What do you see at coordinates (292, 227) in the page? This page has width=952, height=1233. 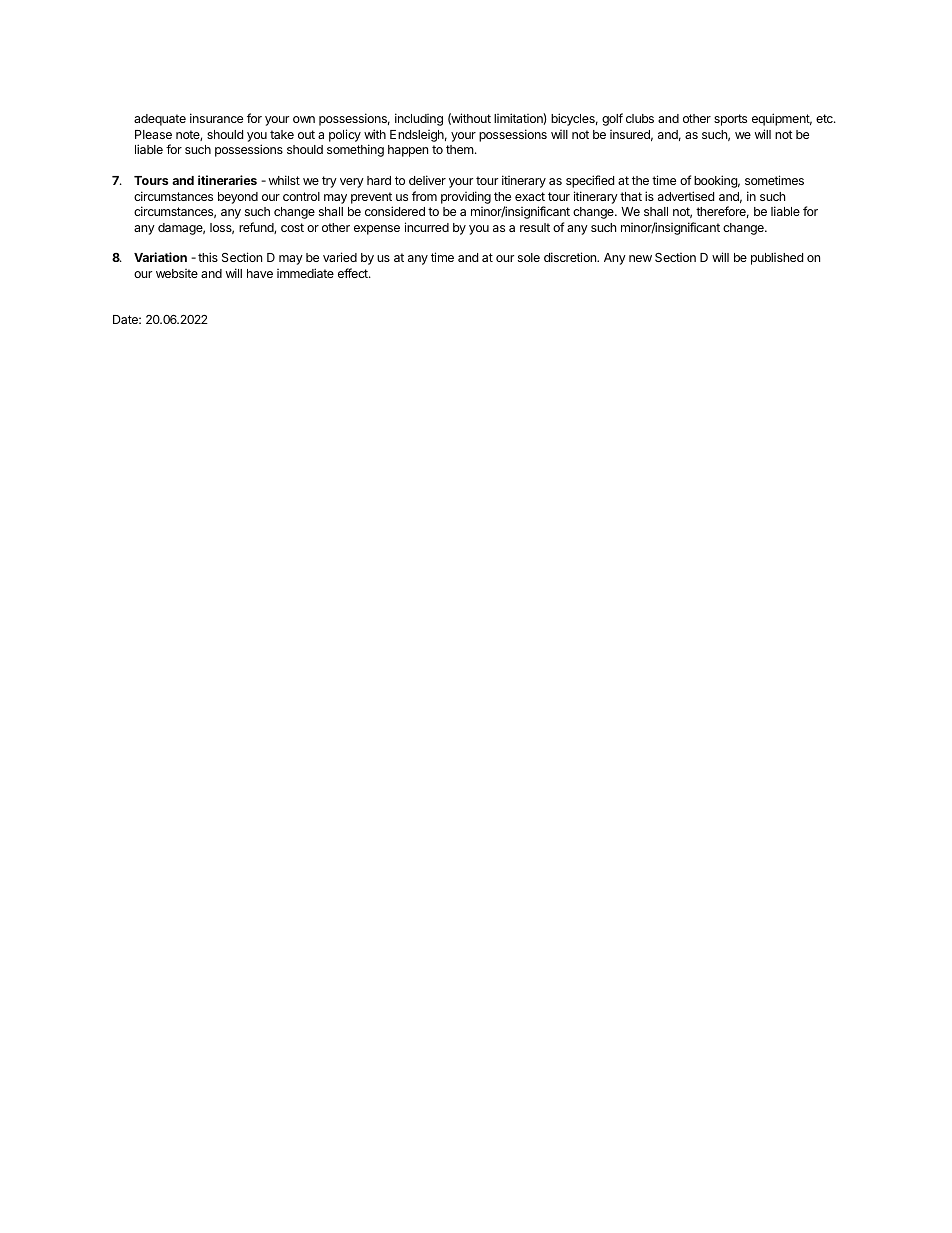 I see `cost` at bounding box center [292, 227].
